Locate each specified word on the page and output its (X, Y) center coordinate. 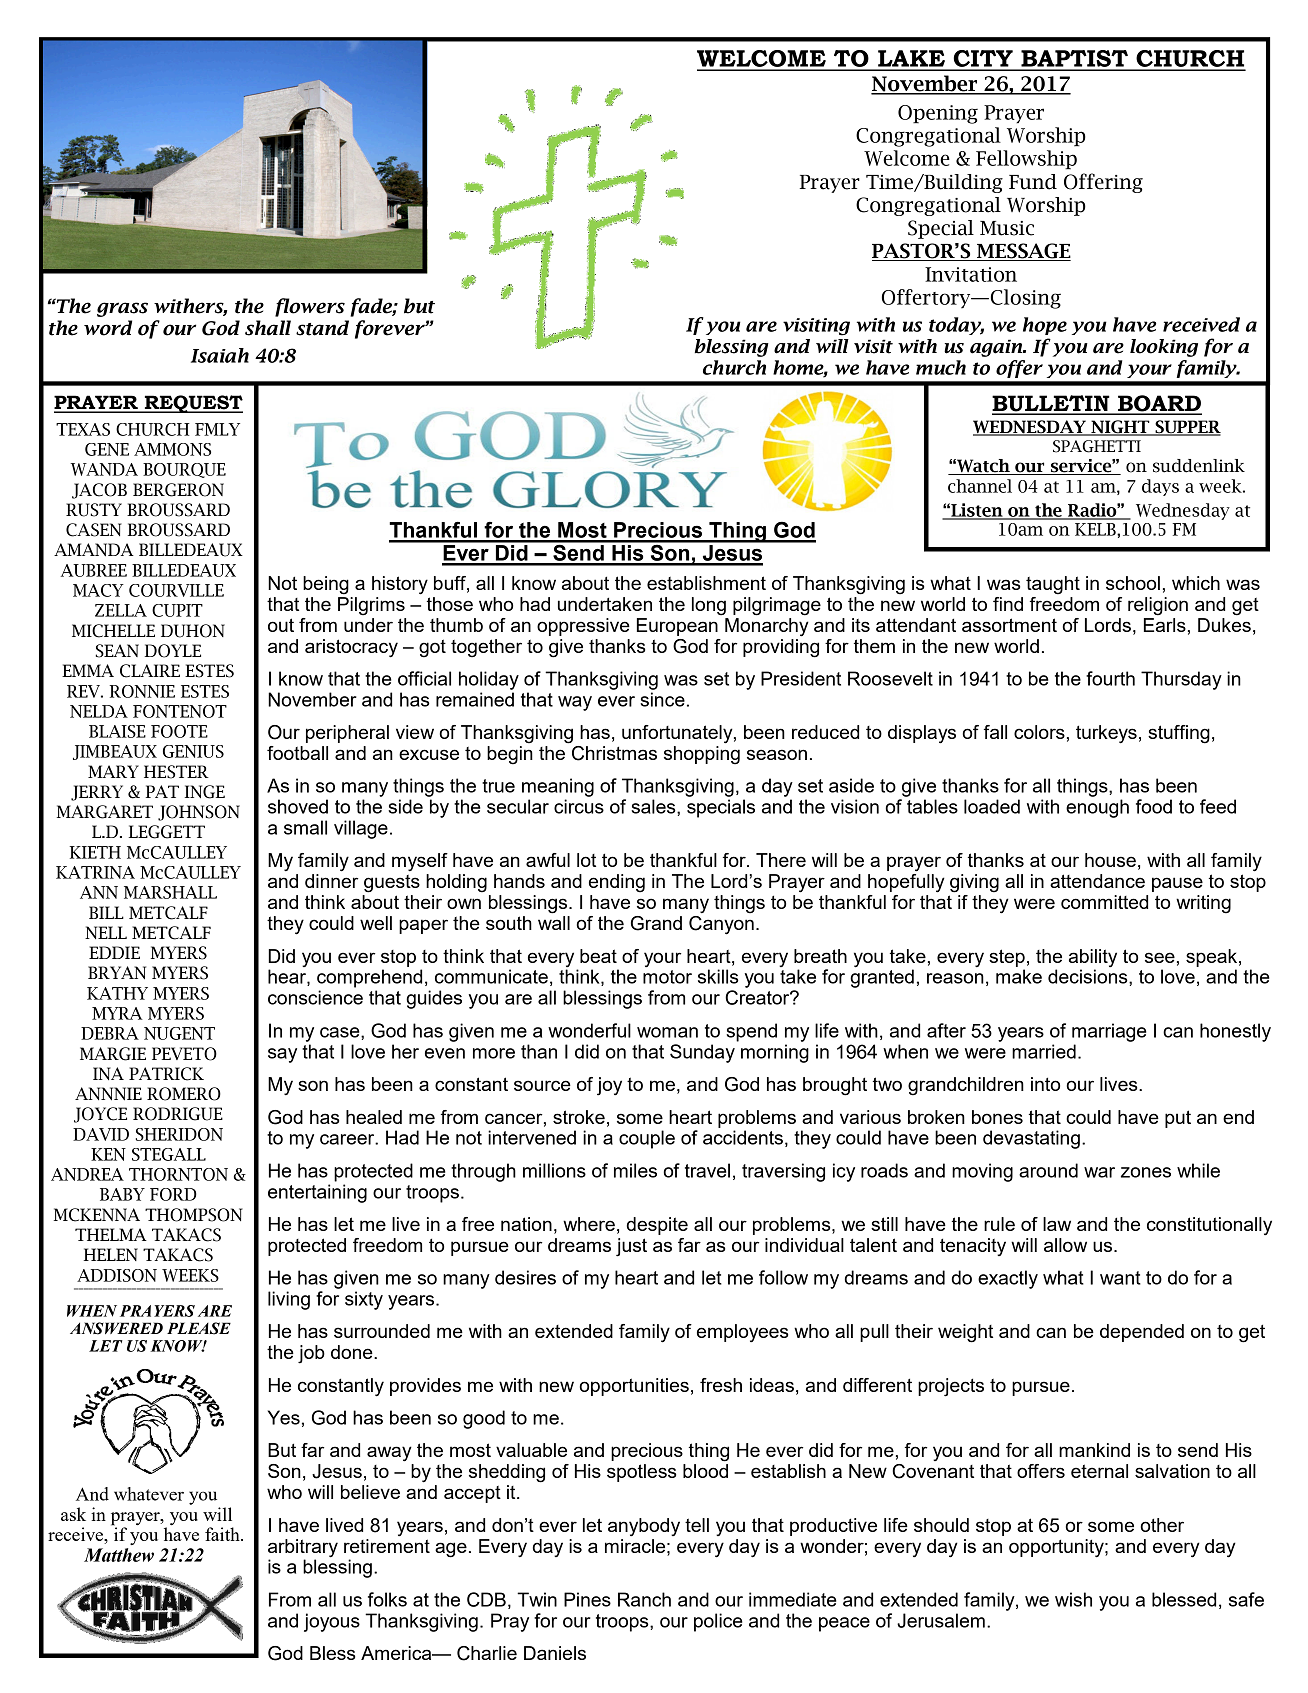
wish (1073, 1599)
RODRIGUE (178, 1114)
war (1099, 1172)
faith (223, 1534)
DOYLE (173, 651)
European (677, 627)
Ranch (644, 1599)
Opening (938, 114)
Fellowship (1026, 160)
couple (647, 1139)
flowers (310, 307)
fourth (1110, 678)
